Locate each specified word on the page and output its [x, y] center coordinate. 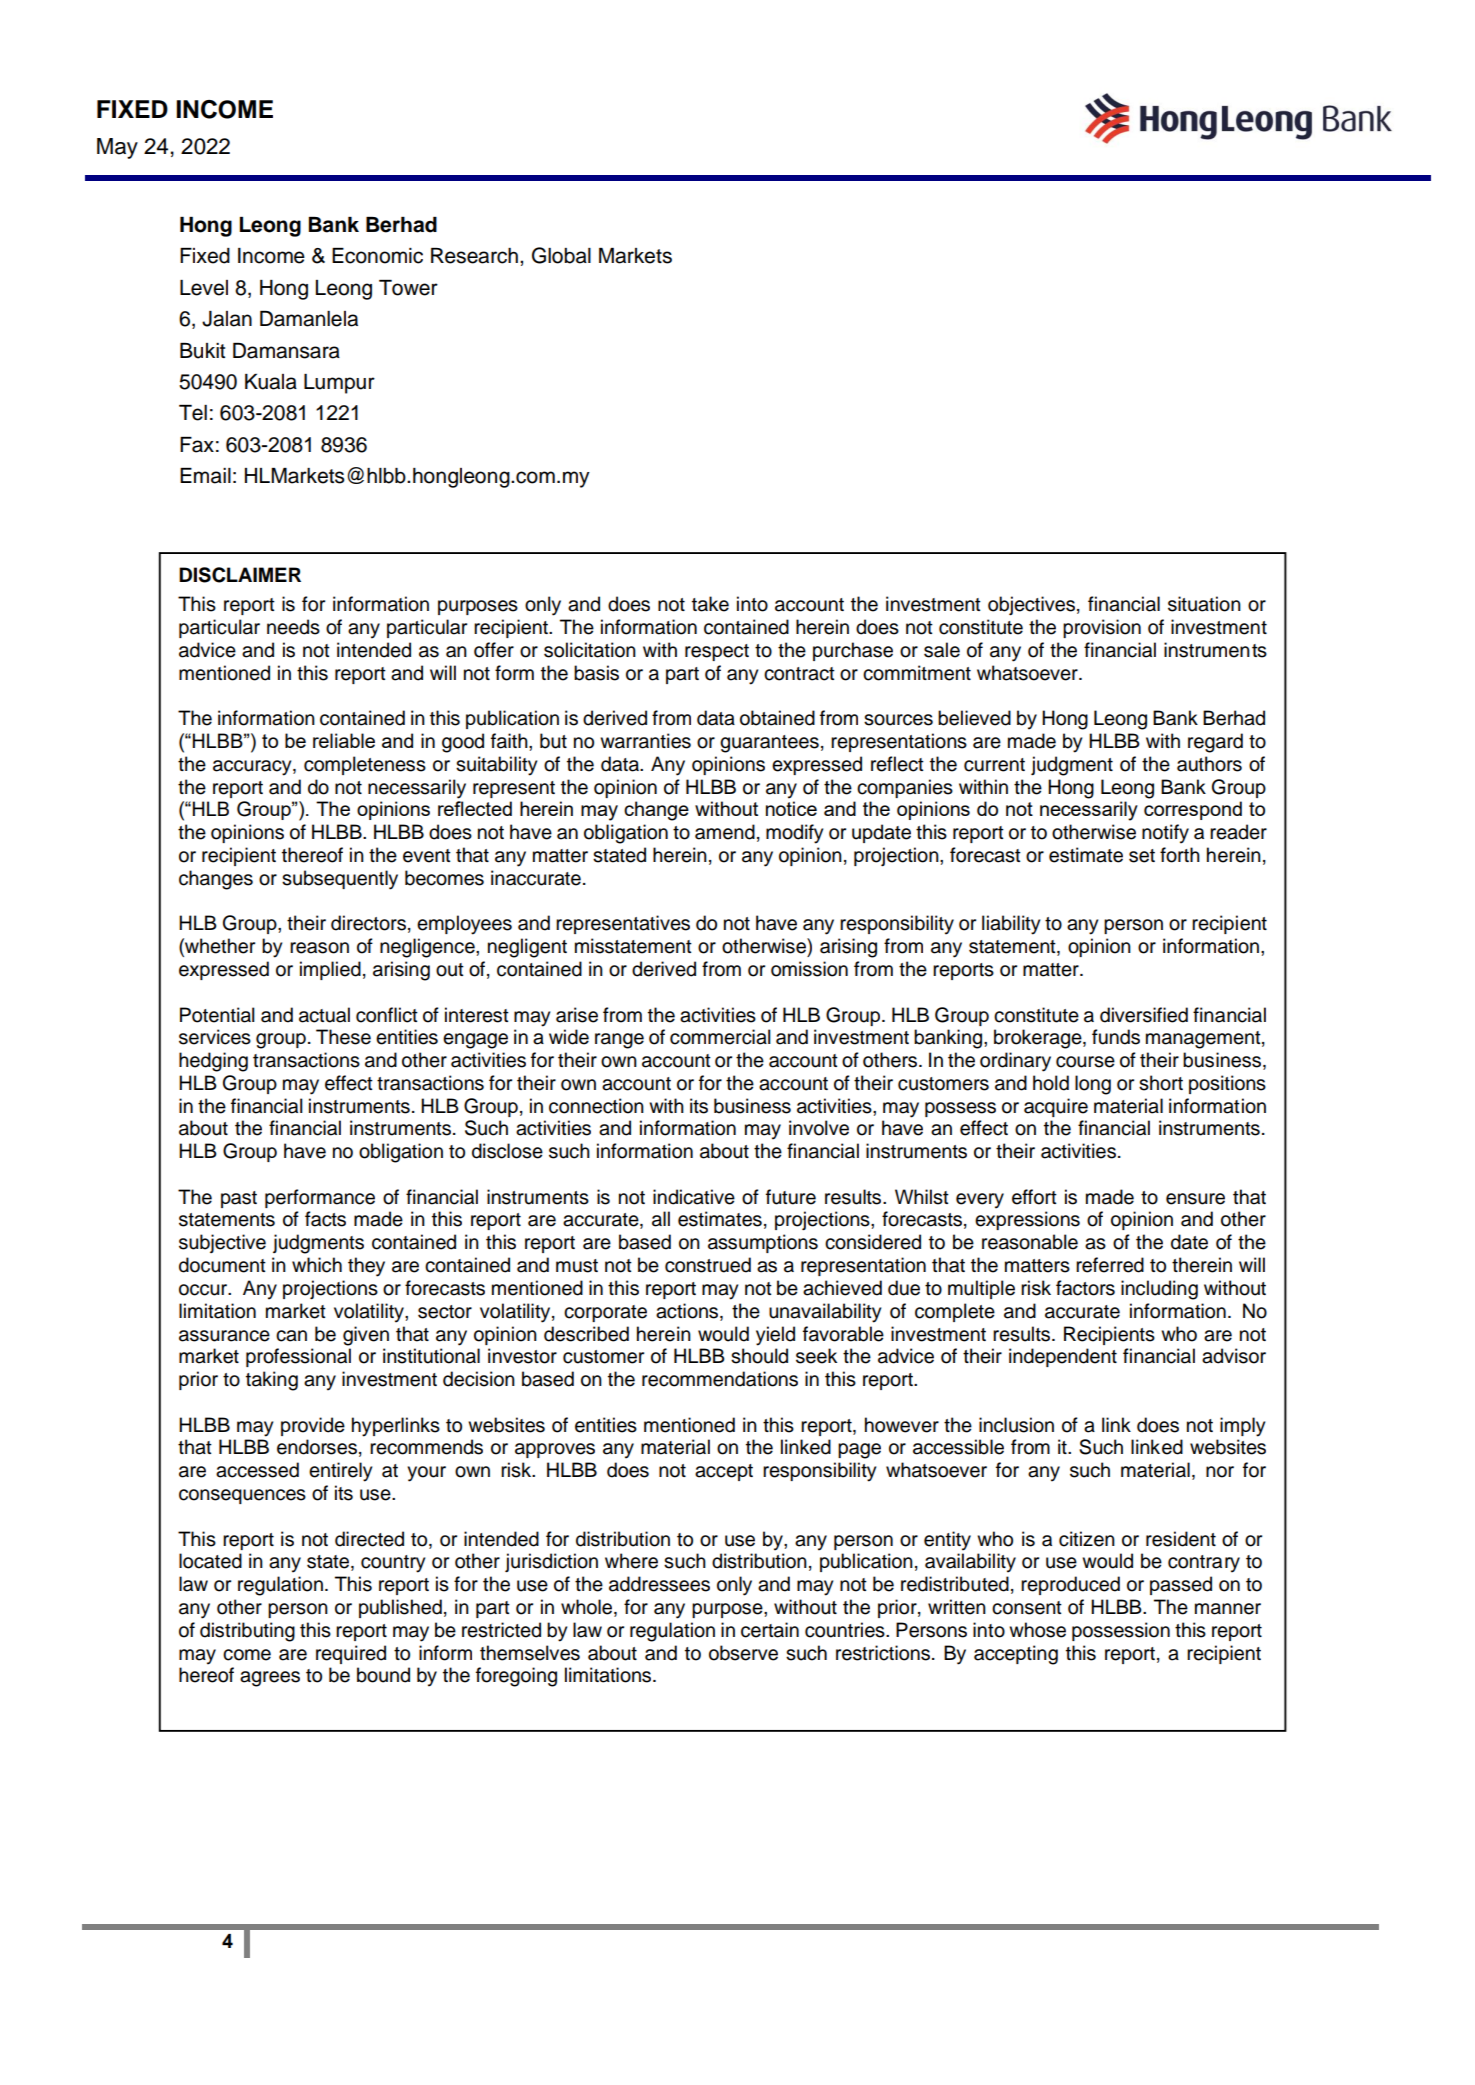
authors [1209, 764]
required [351, 1654]
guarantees [769, 744]
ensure [1195, 1199]
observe [743, 1653]
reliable [344, 740]
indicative [694, 1197]
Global [561, 255]
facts [325, 1219]
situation [1204, 604]
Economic [377, 256]
